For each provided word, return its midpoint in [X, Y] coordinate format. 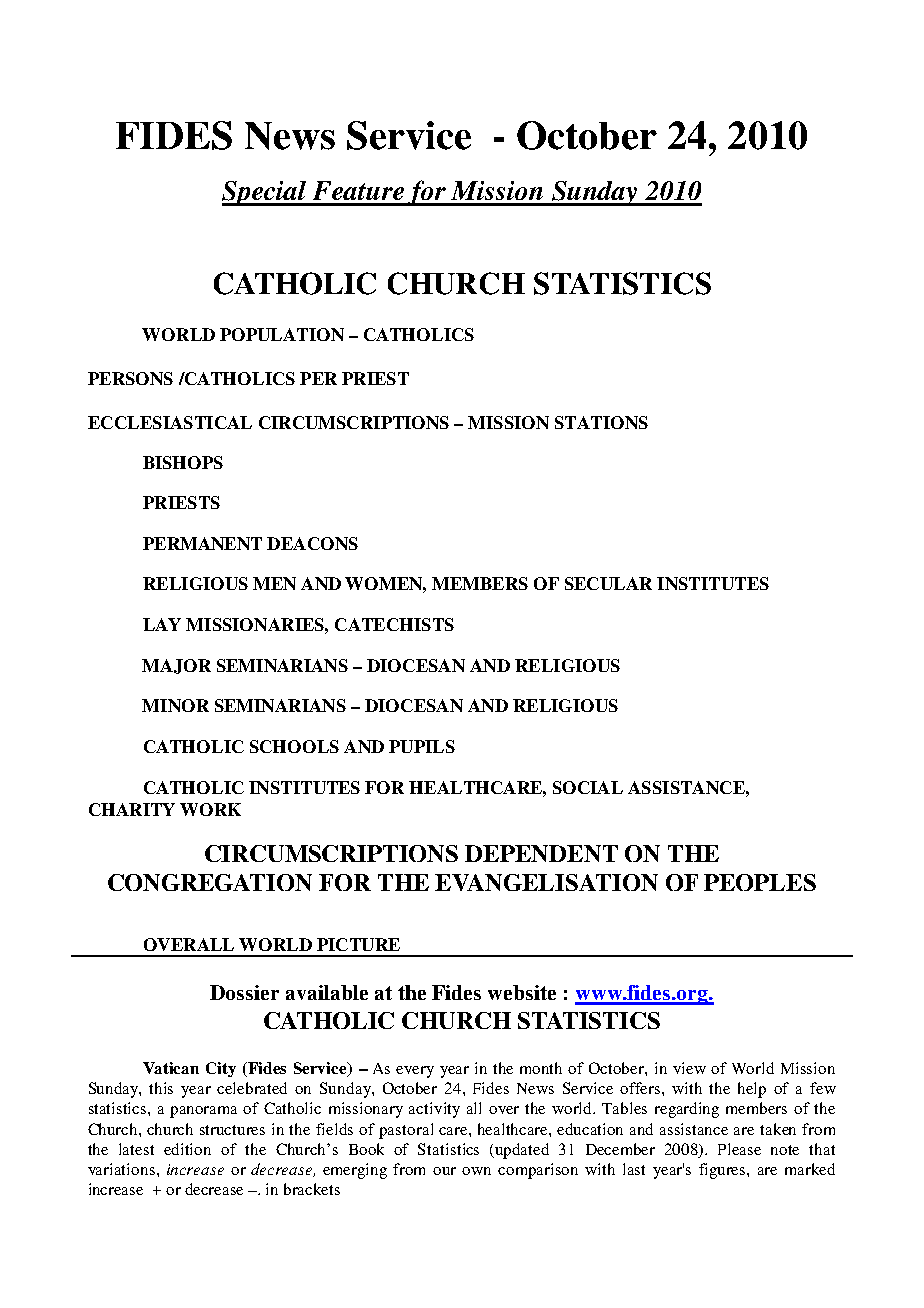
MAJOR [176, 666]
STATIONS [601, 422]
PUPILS [422, 746]
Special [265, 193]
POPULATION [282, 334]
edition [187, 1149]
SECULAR [608, 583]
